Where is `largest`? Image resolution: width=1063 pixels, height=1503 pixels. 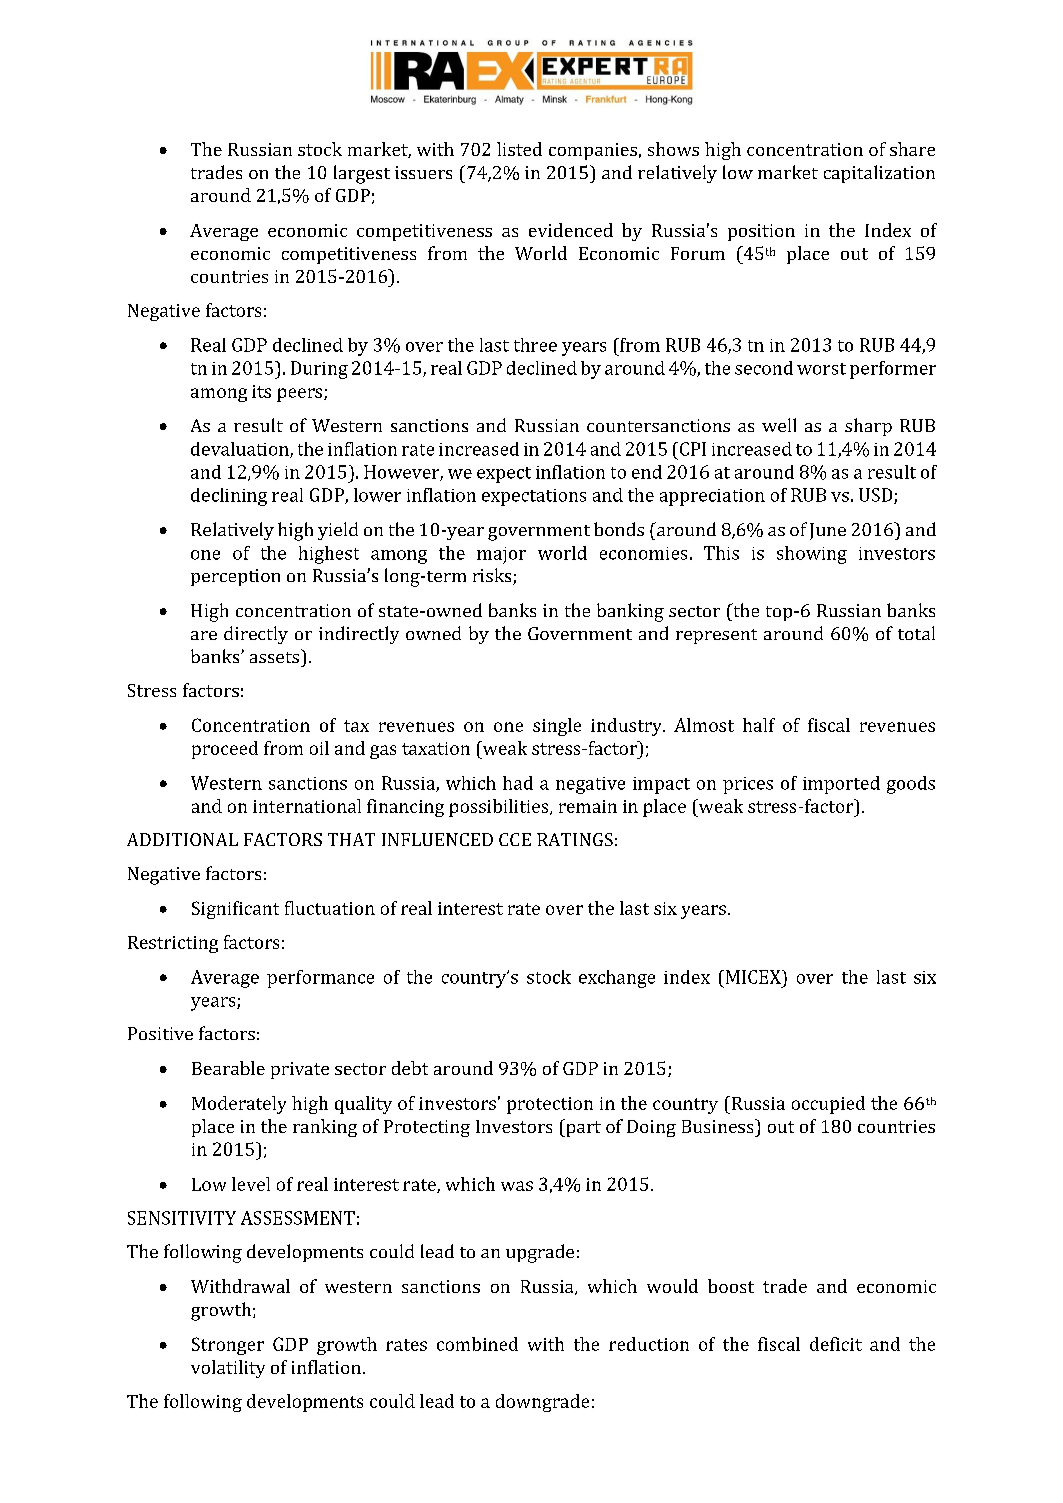 largest is located at coordinates (362, 174).
